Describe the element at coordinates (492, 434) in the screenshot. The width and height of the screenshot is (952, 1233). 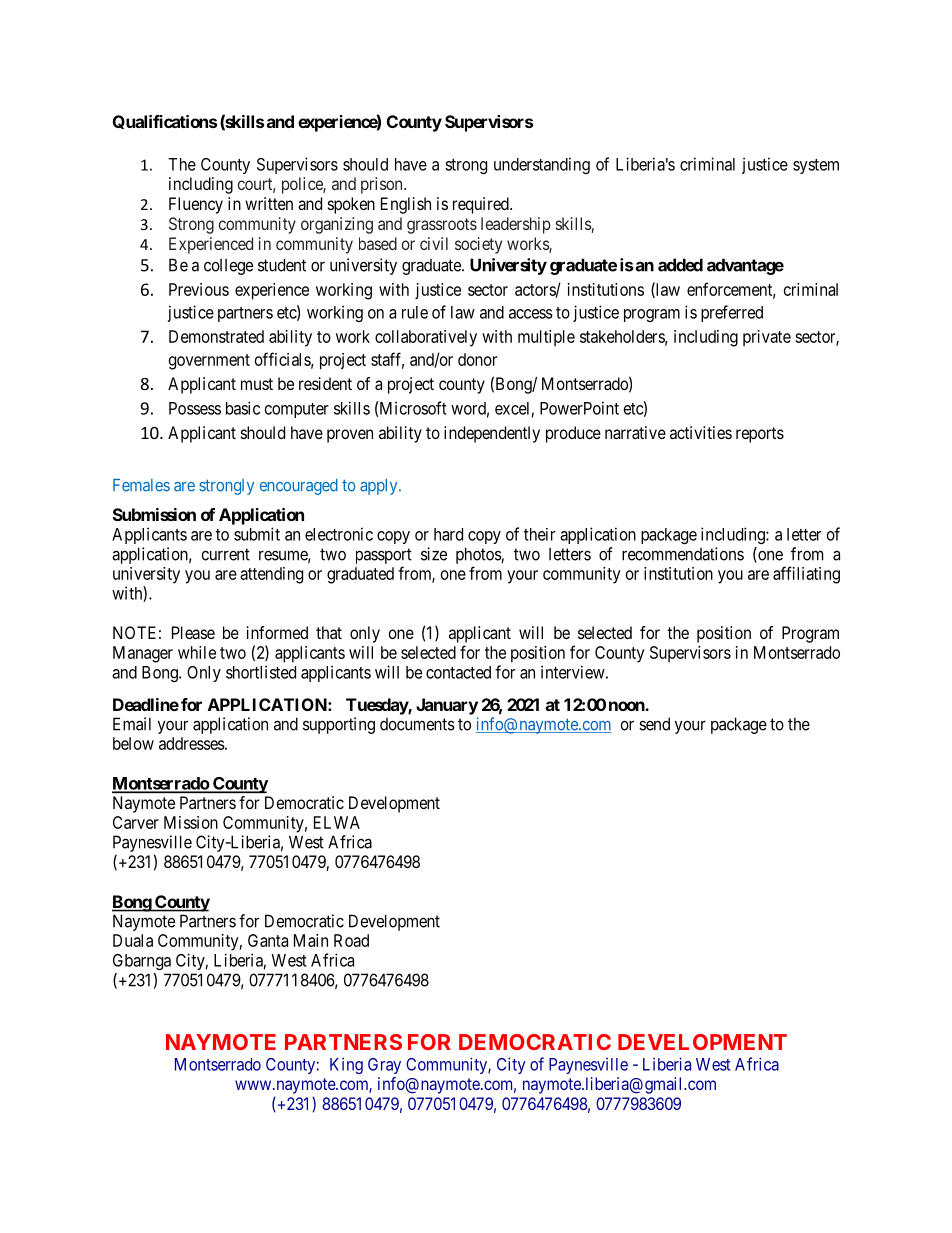
I see `independently` at that location.
